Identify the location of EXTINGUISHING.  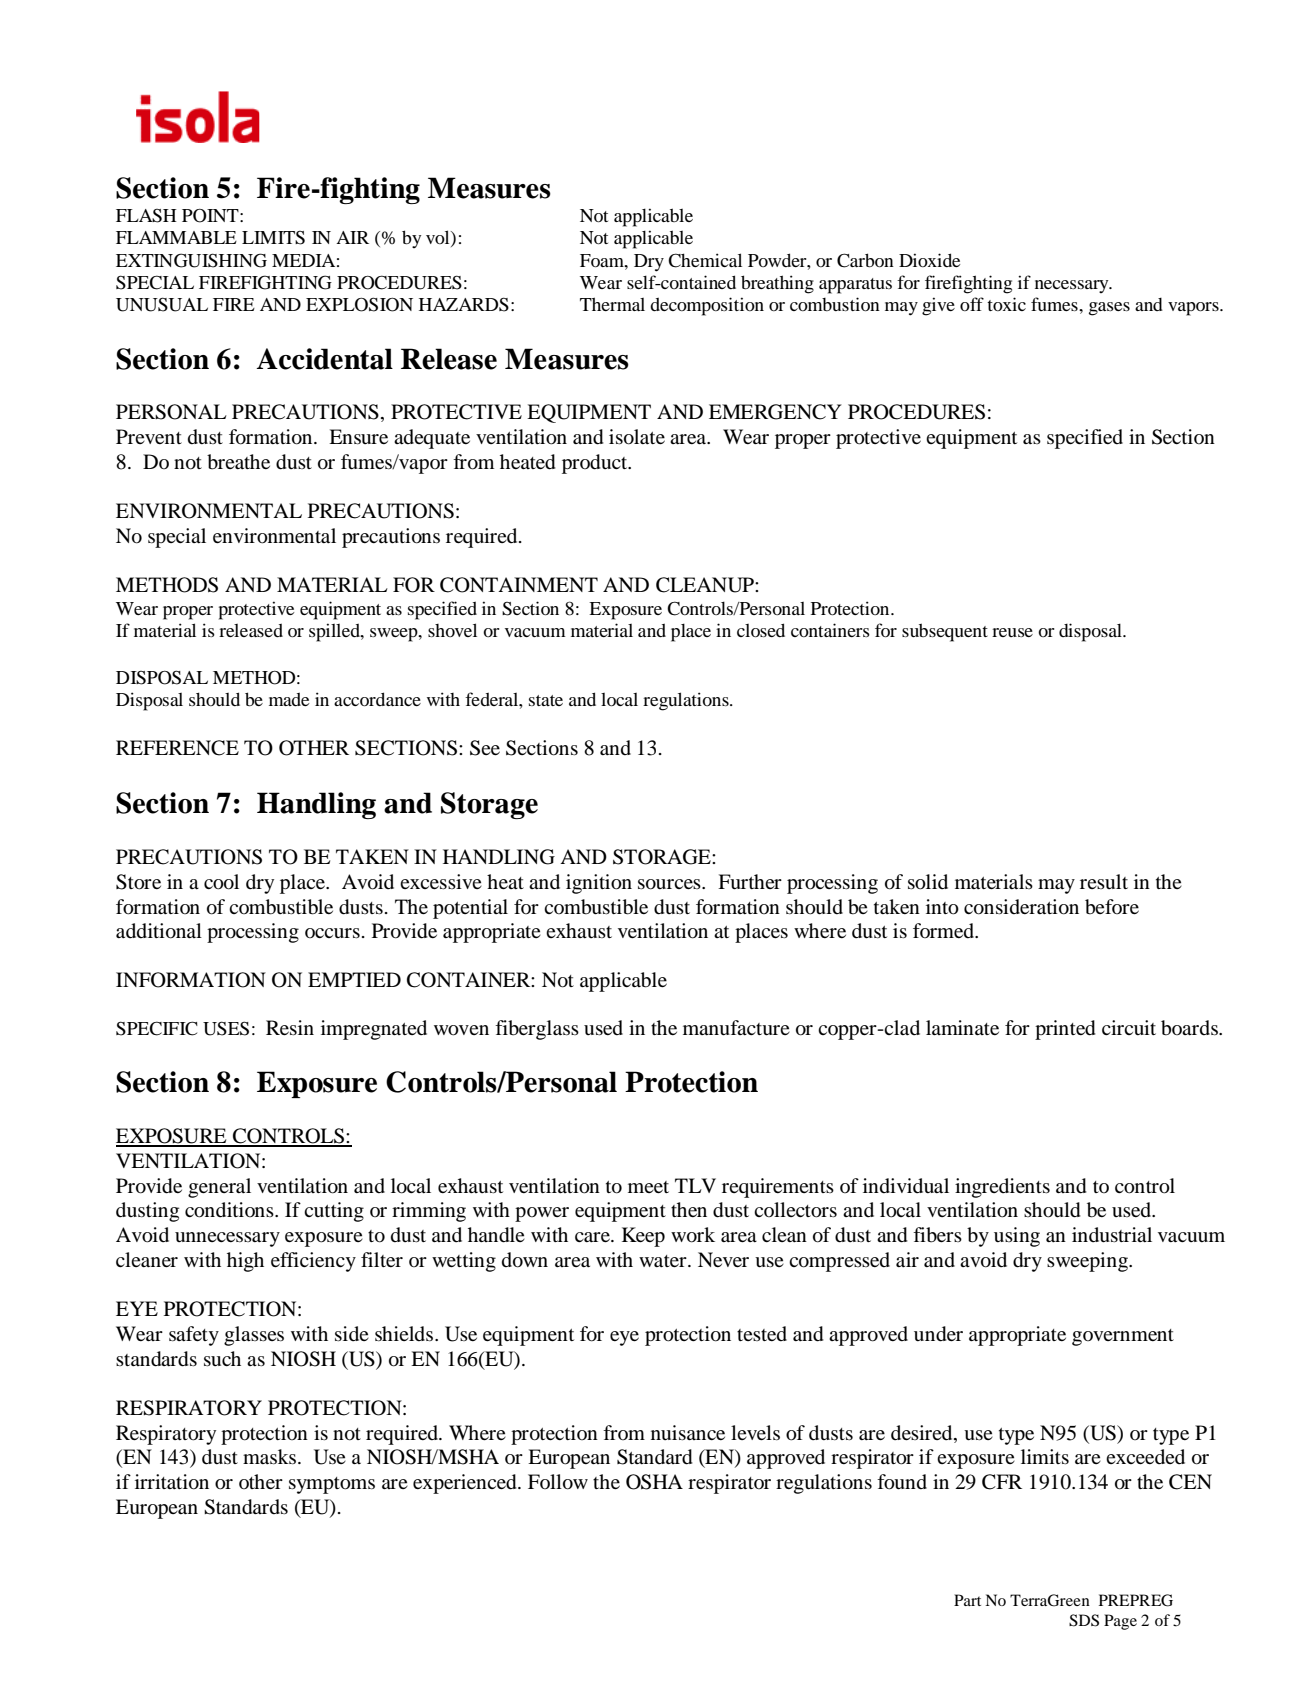
(191, 260).
